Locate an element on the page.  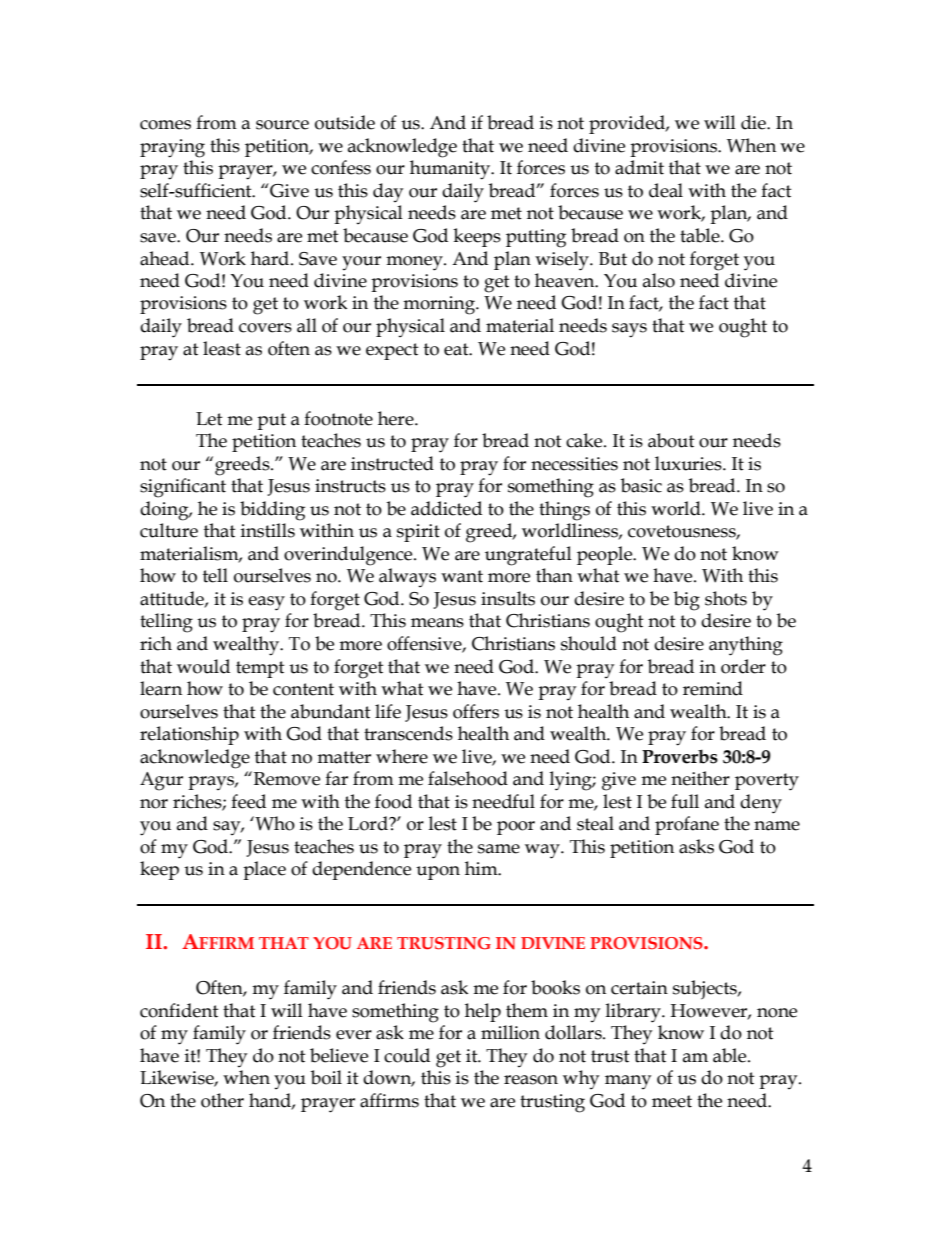
source is located at coordinates (282, 125).
